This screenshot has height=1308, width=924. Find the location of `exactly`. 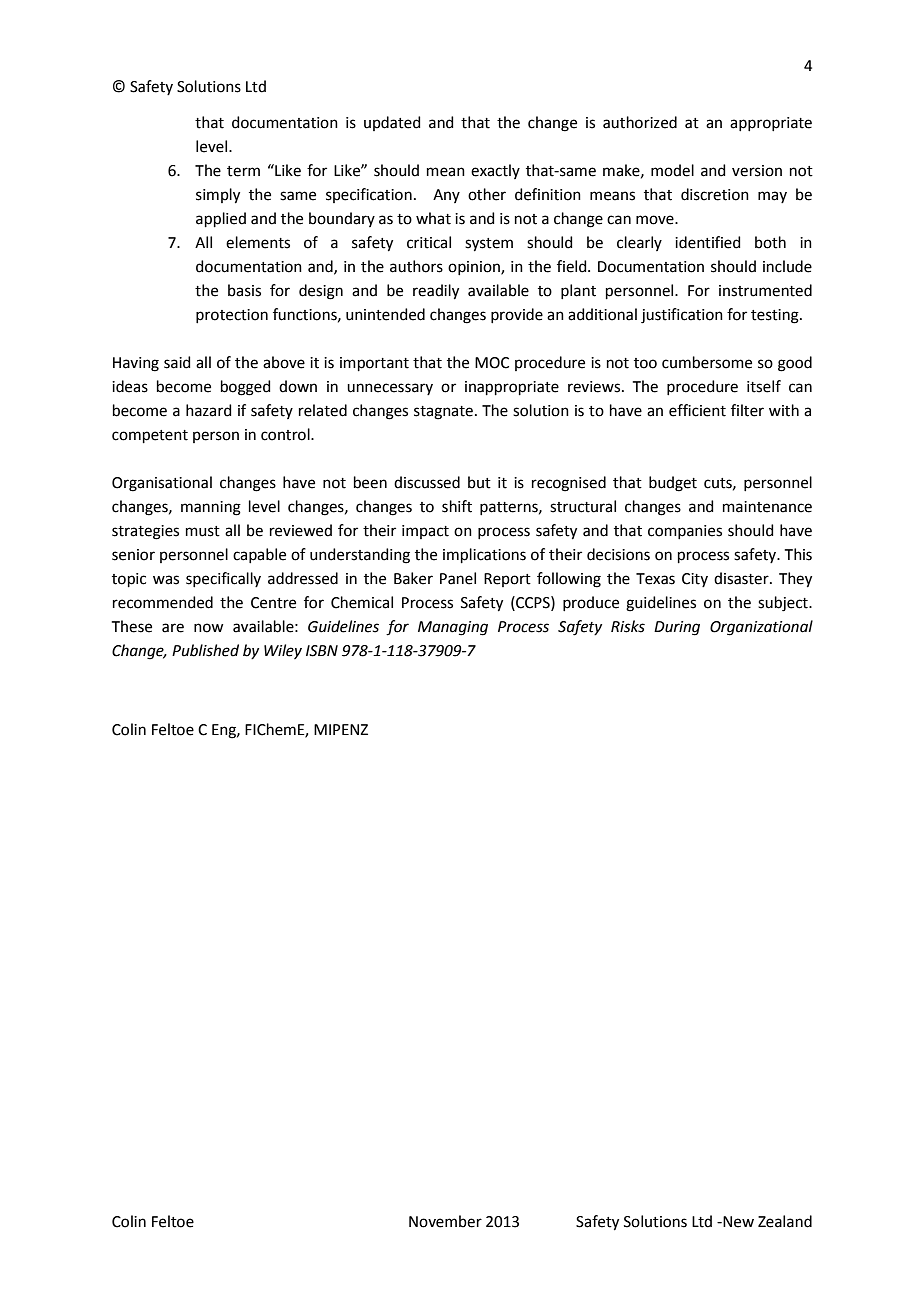

exactly is located at coordinates (495, 171).
